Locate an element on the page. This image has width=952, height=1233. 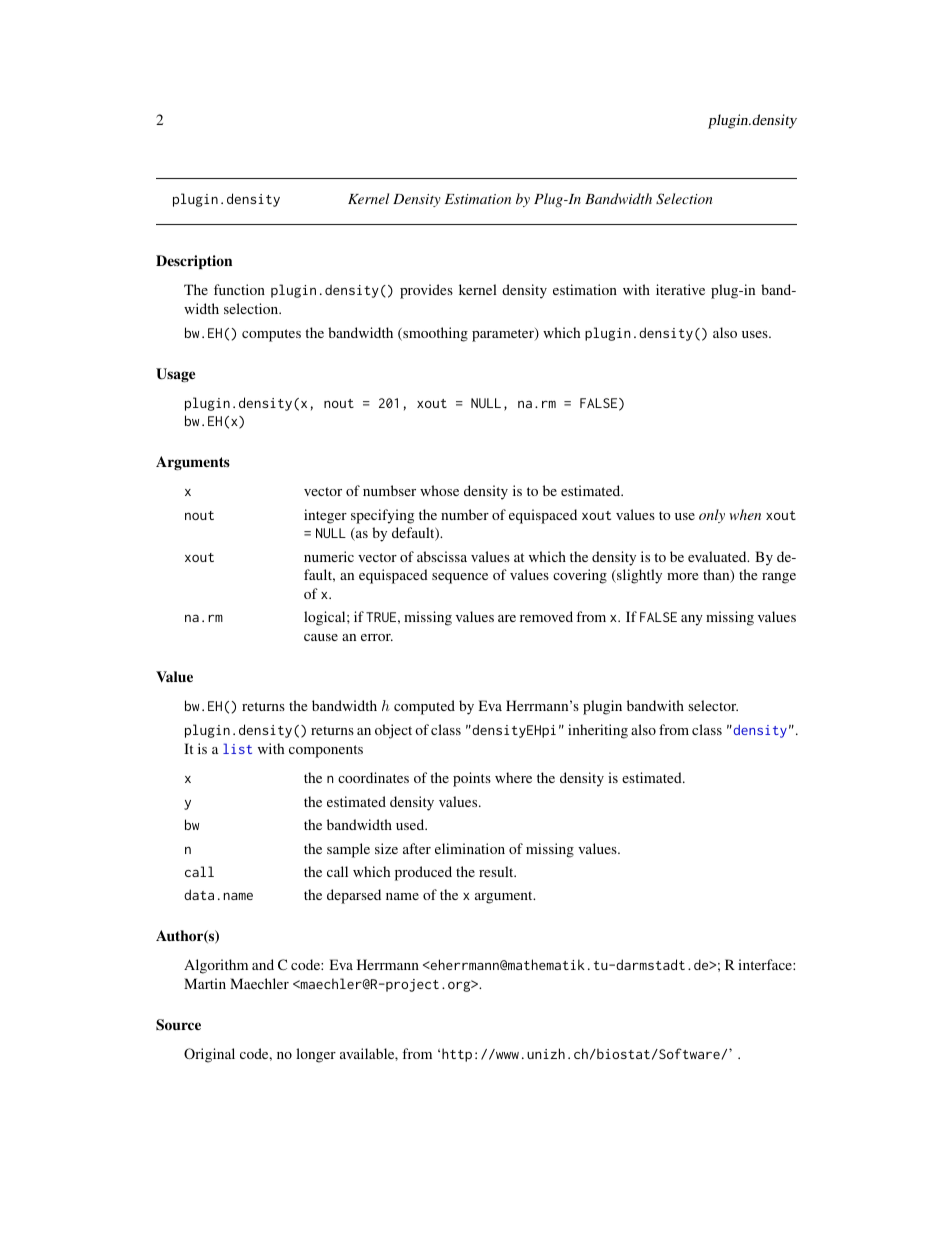
whose is located at coordinates (439, 490).
